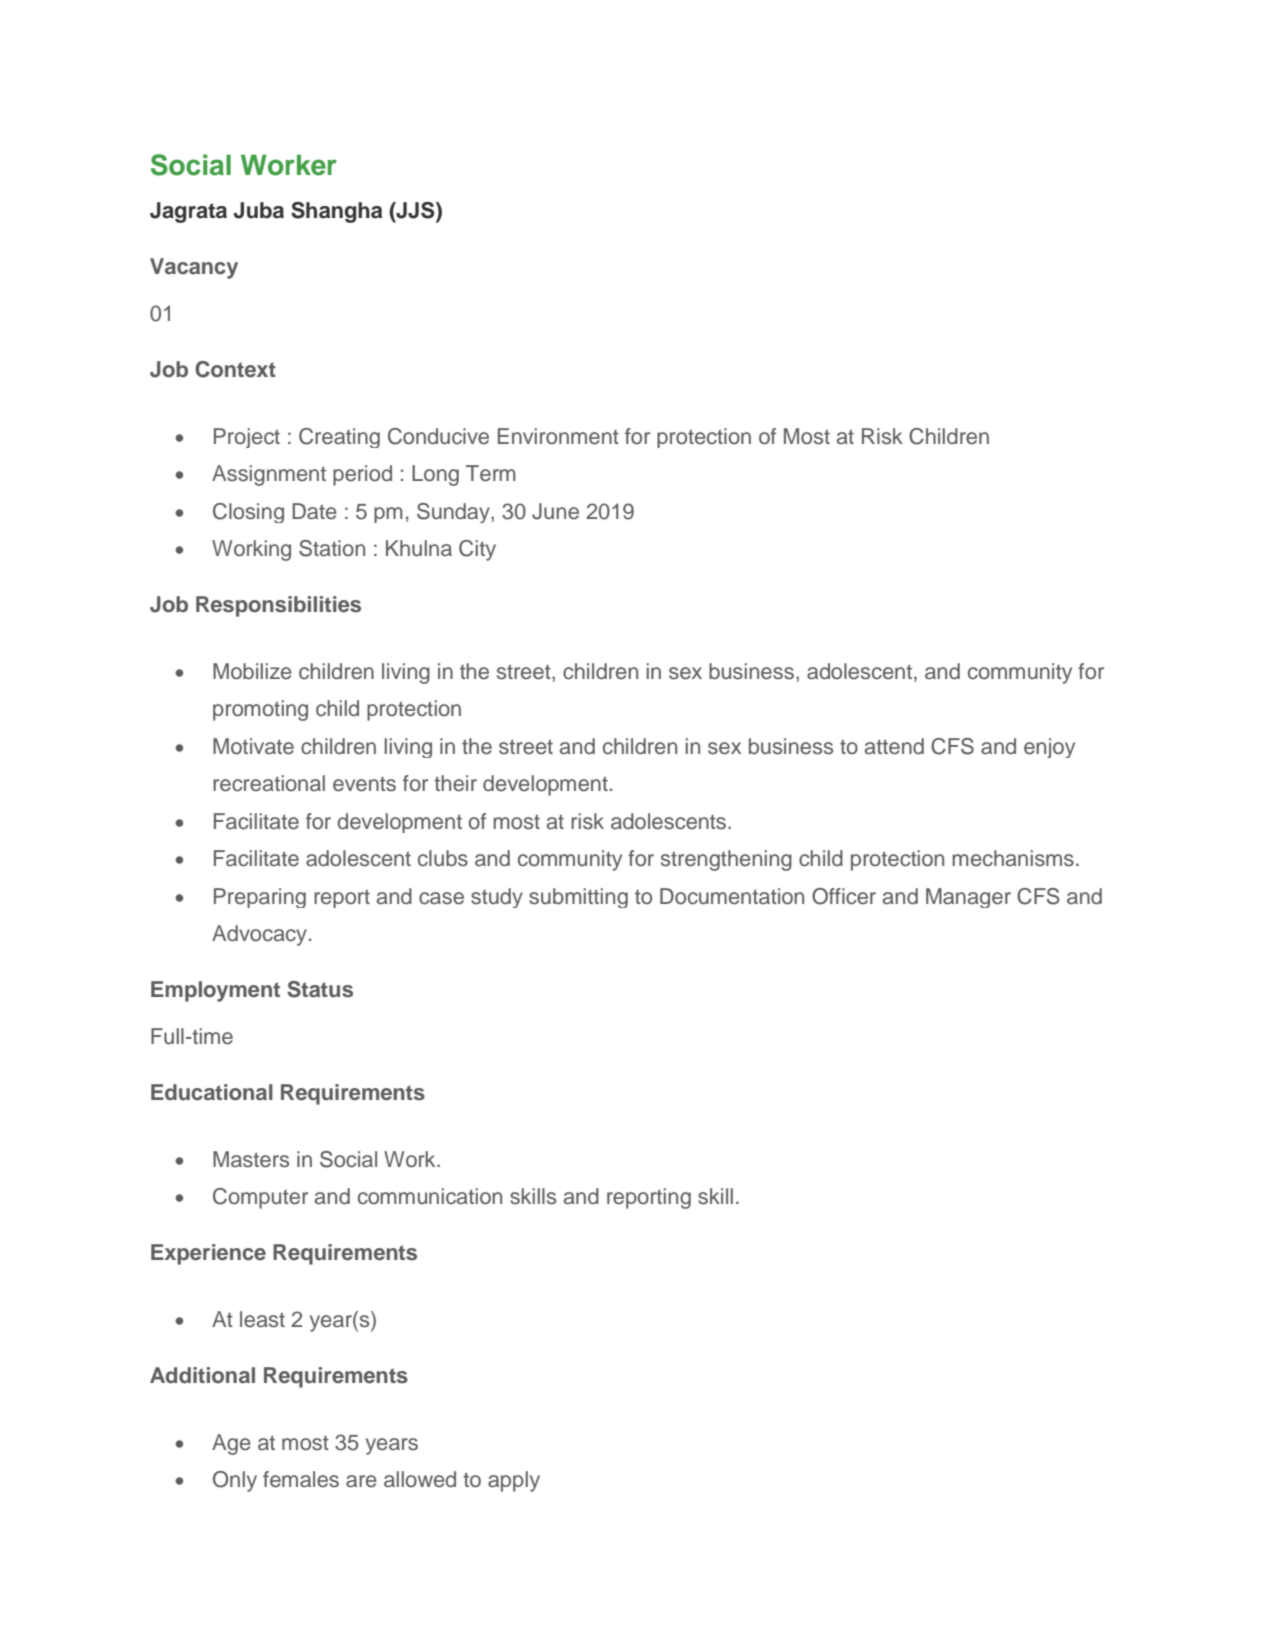  Describe the element at coordinates (894, 746) in the screenshot. I see `attend` at that location.
